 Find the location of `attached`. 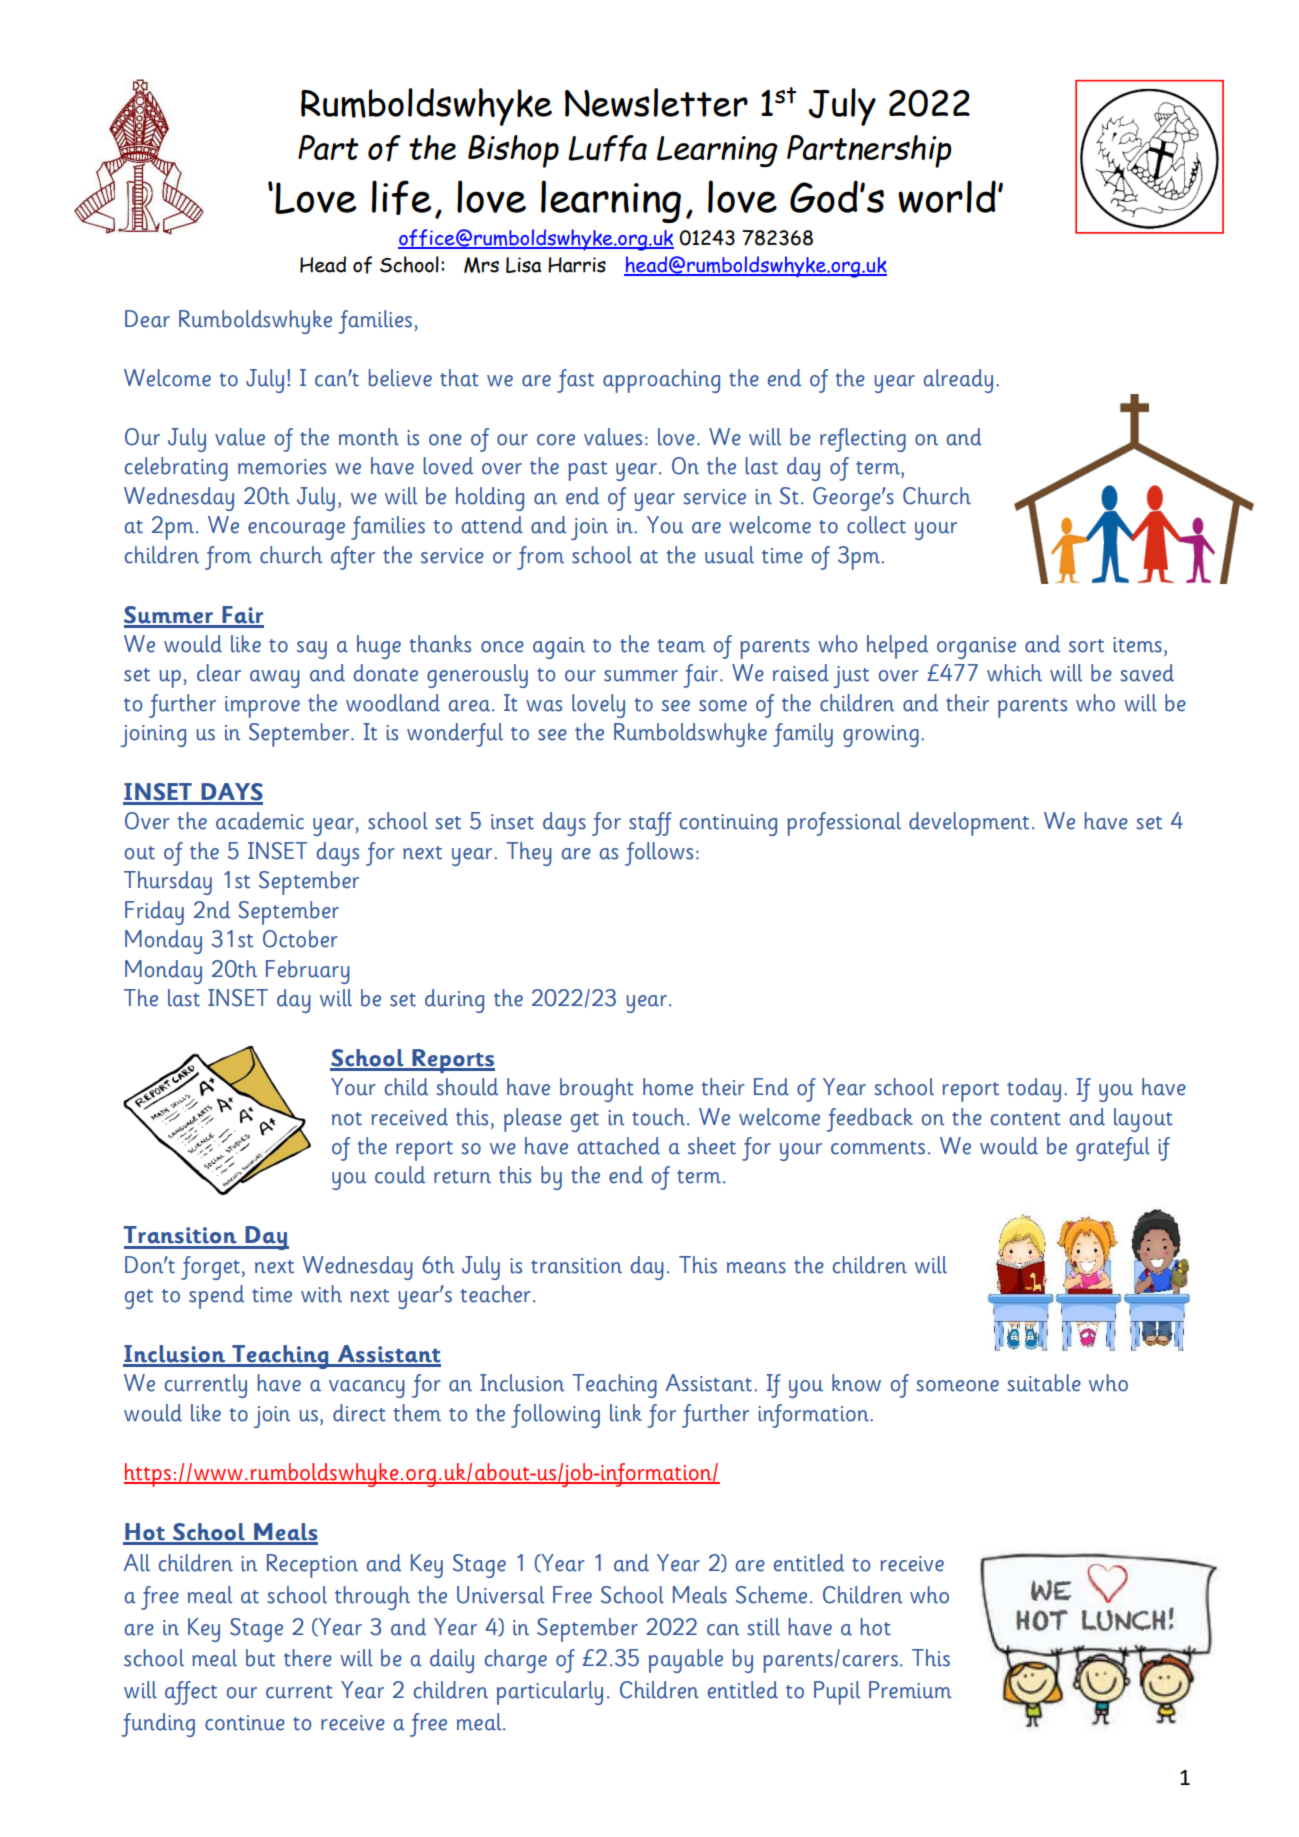

attached is located at coordinates (619, 1146).
